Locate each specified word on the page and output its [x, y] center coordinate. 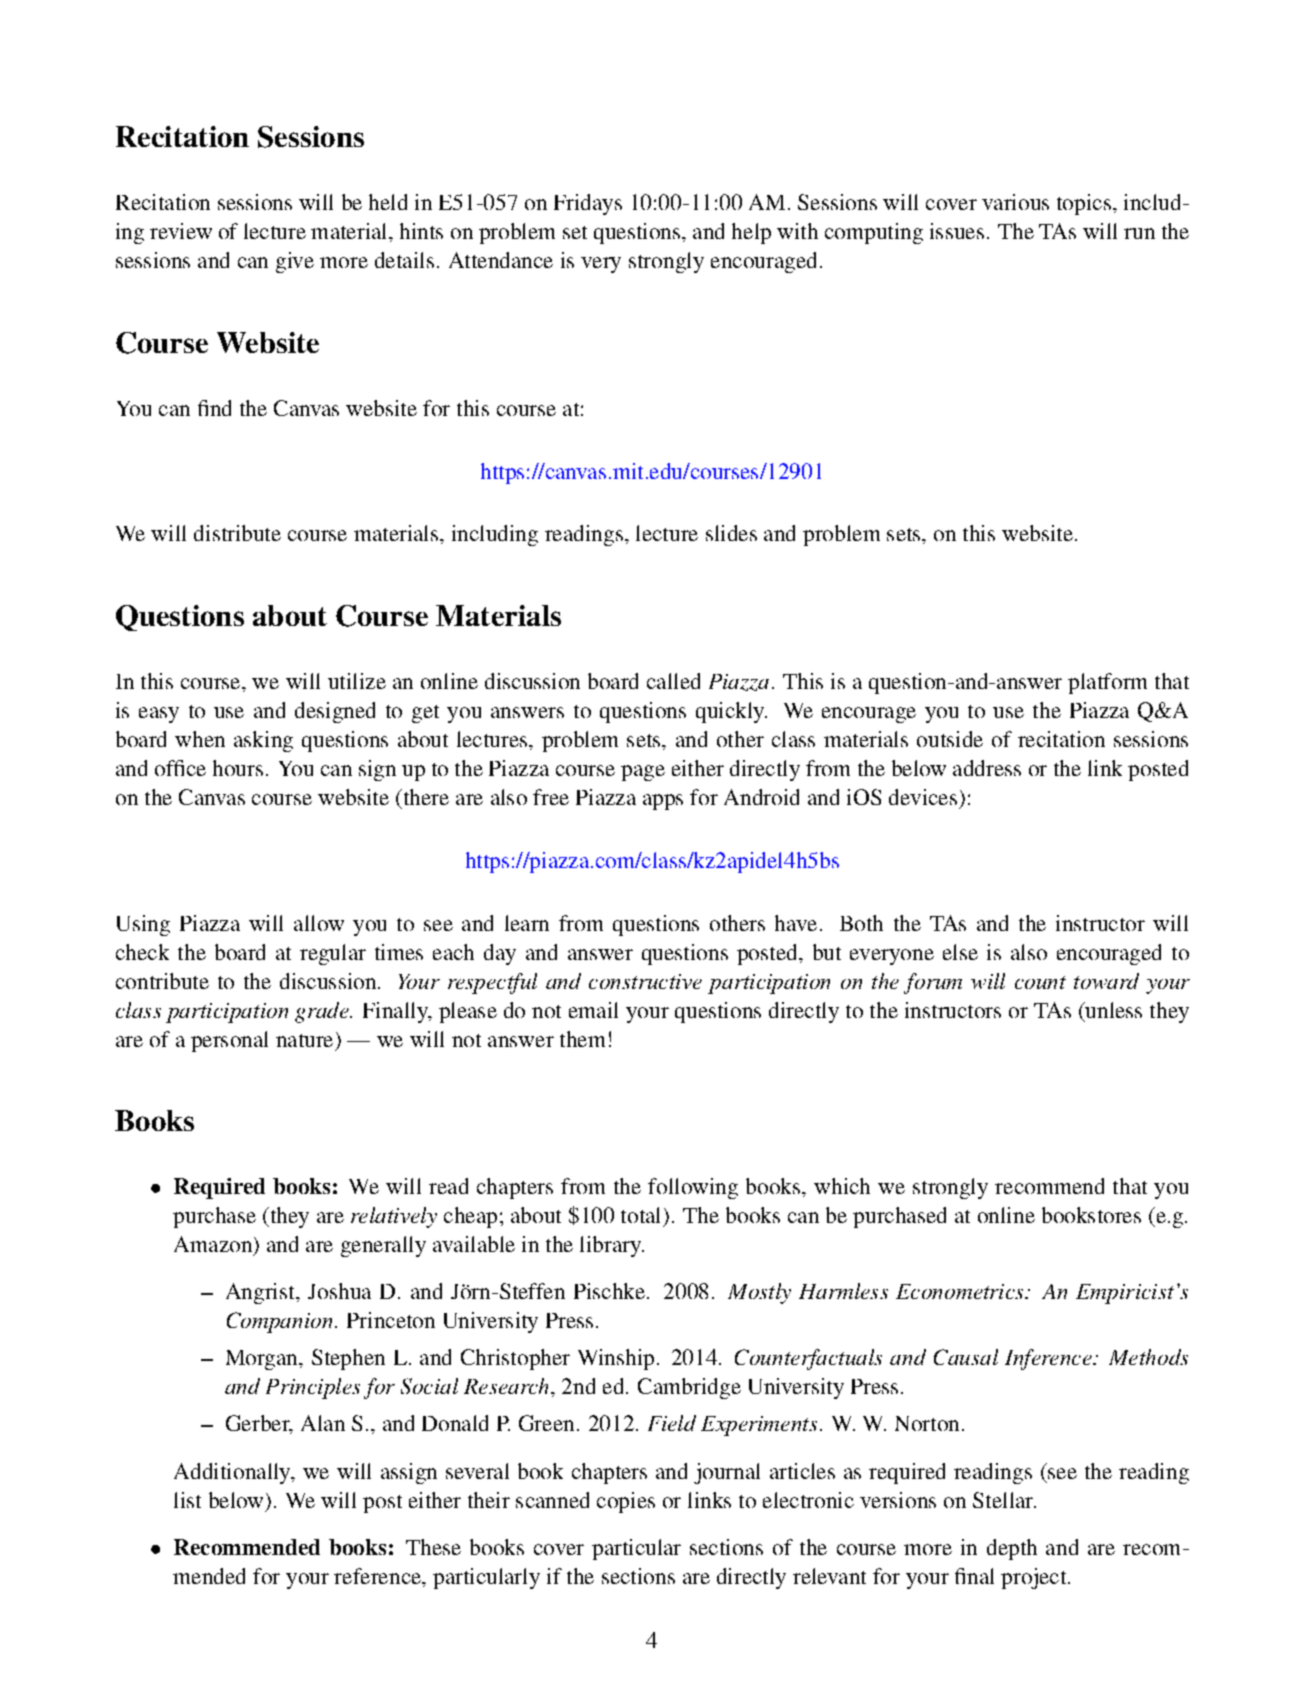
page [643, 773]
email [593, 1010]
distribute [237, 533]
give [295, 262]
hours [238, 768]
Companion [279, 1322]
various [1015, 202]
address [987, 768]
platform [1107, 683]
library [612, 1246]
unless [1112, 1010]
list [187, 1500]
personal [229, 1041]
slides [731, 533]
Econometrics [961, 1291]
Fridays [588, 204]
